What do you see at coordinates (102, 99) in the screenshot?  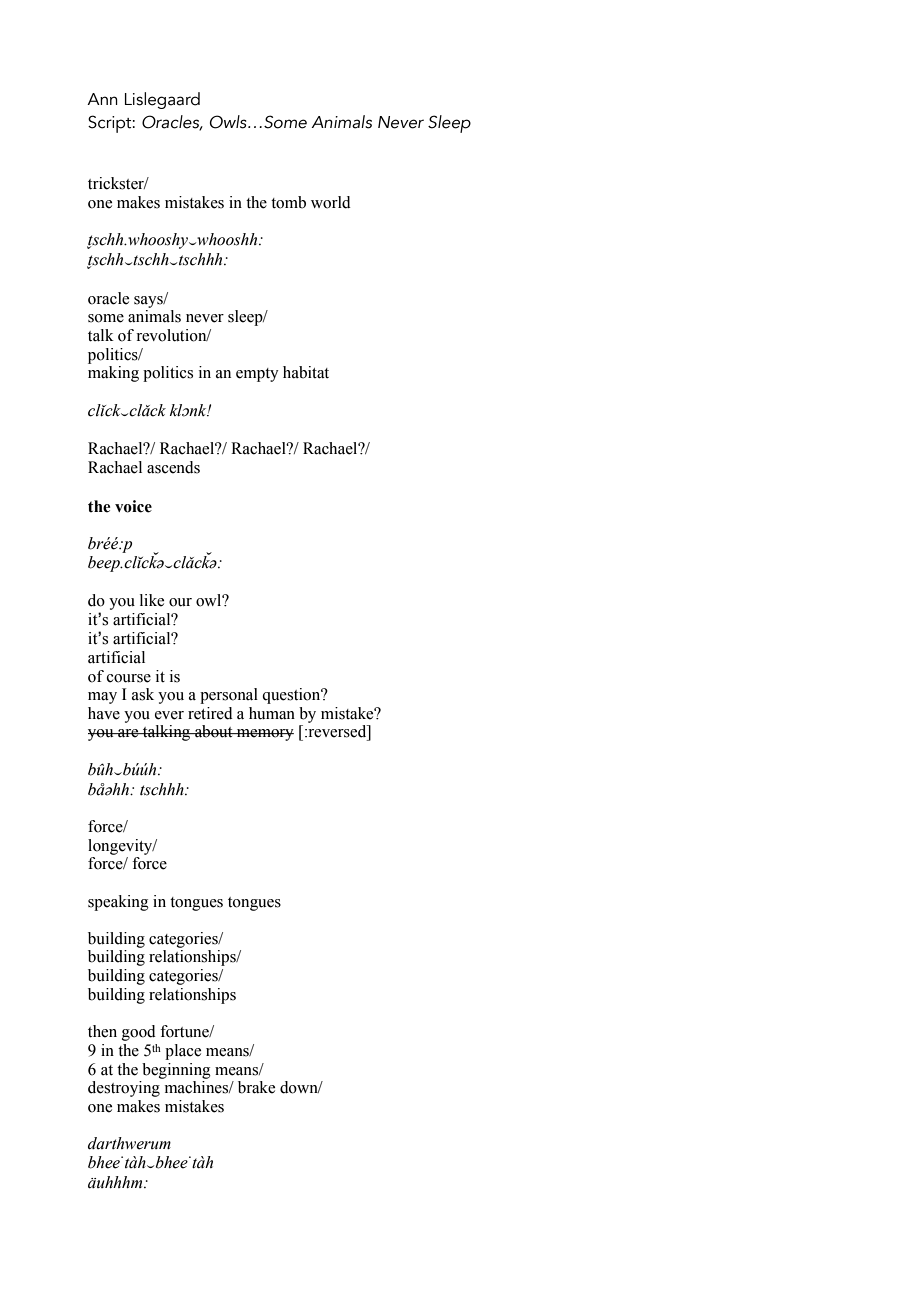 I see `Ann` at bounding box center [102, 99].
